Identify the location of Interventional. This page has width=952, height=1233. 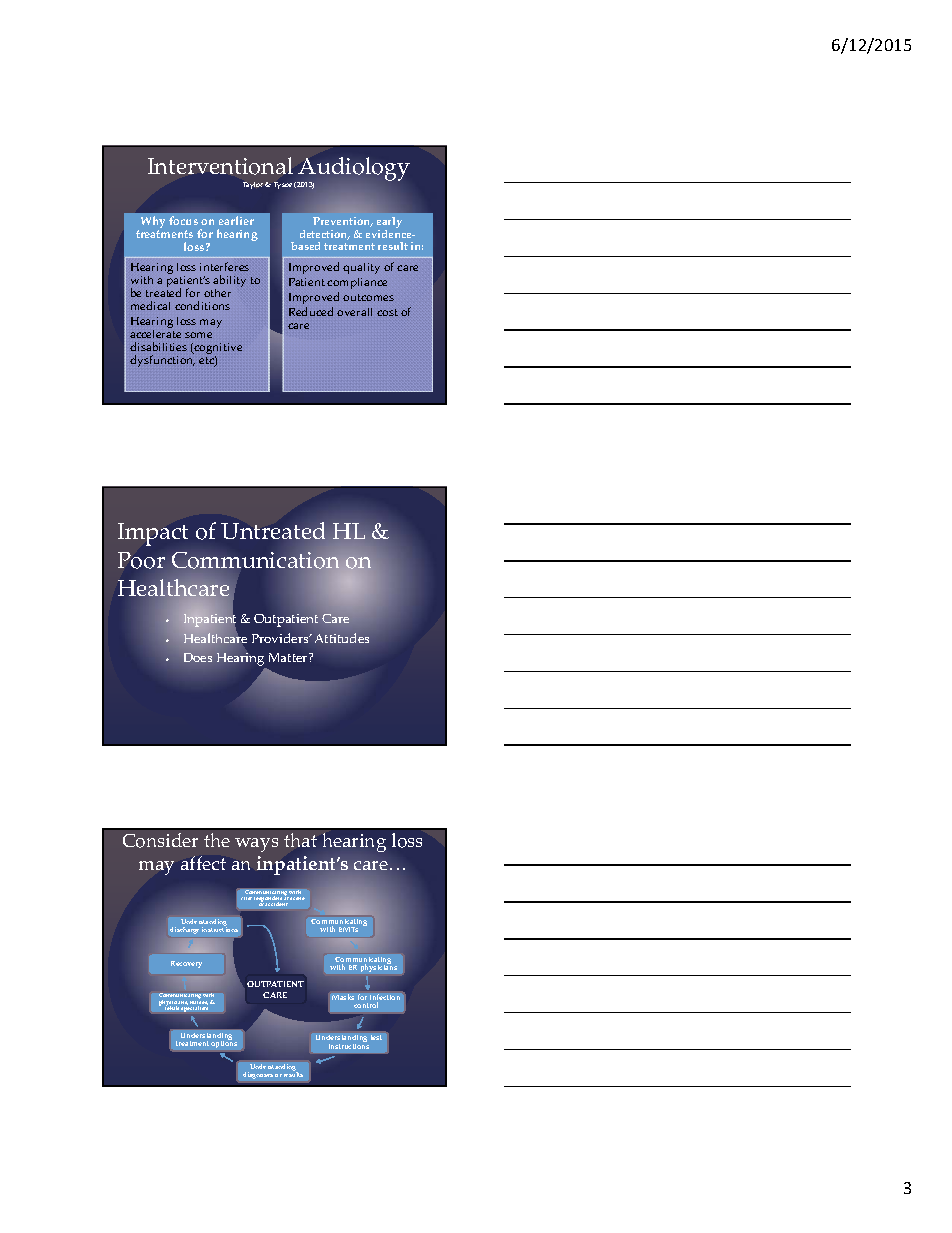
(220, 166).
